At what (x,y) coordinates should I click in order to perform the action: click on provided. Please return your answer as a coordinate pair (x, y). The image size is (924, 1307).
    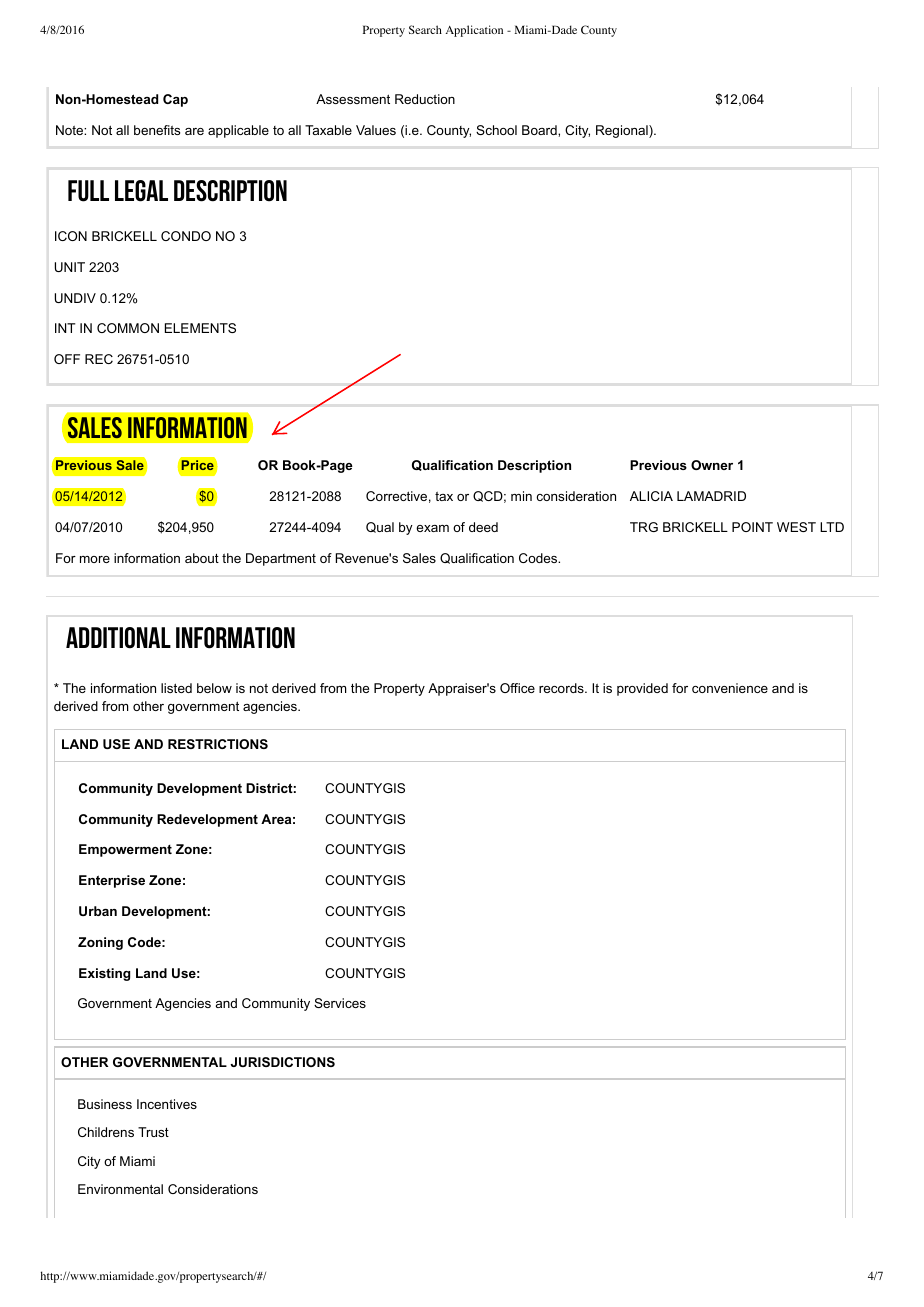
    Looking at the image, I should click on (642, 689).
